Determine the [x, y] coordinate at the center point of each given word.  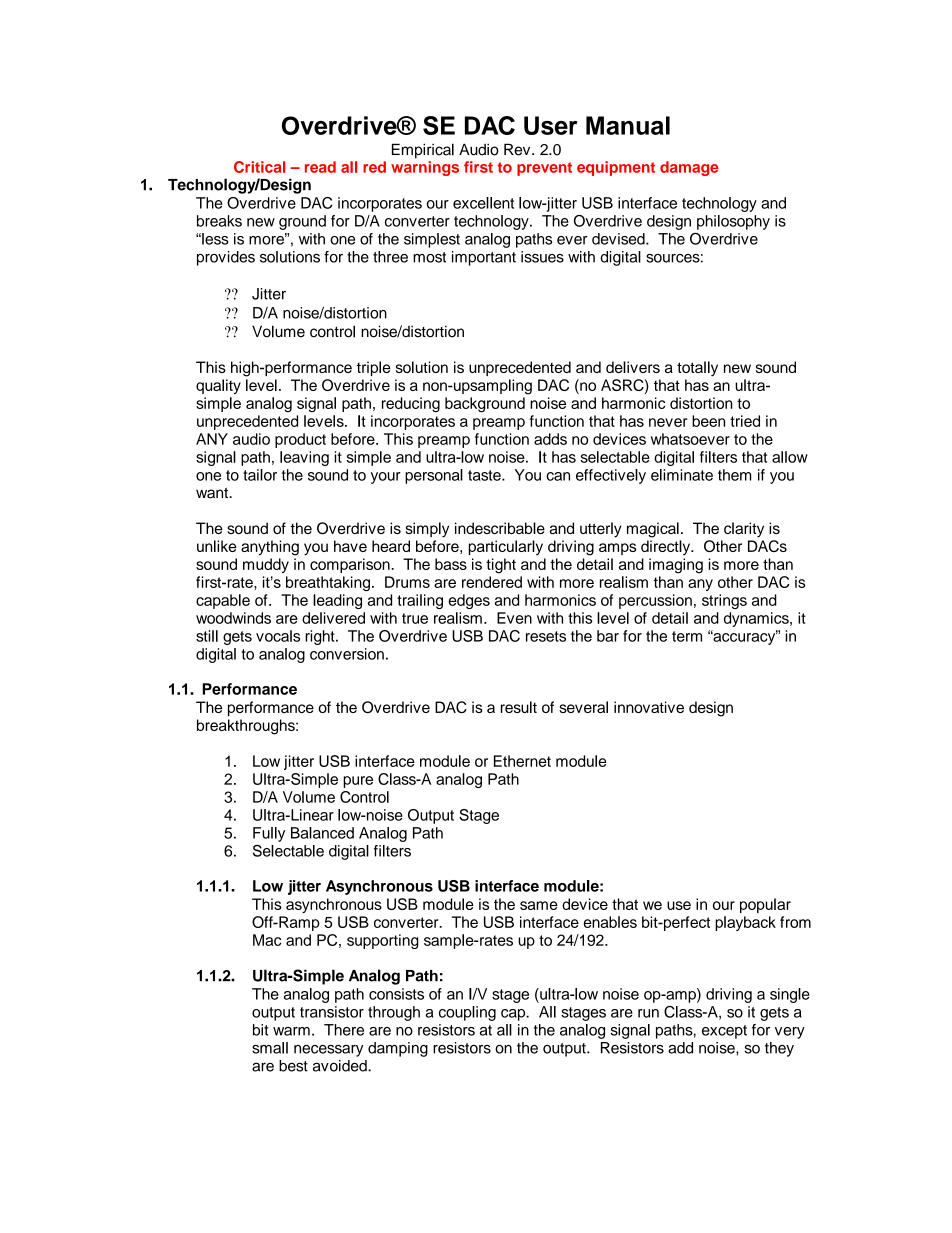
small [270, 1048]
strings [724, 601]
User [550, 125]
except [724, 1032]
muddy [266, 565]
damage [689, 168]
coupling [467, 1013]
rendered [492, 582]
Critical [259, 167]
